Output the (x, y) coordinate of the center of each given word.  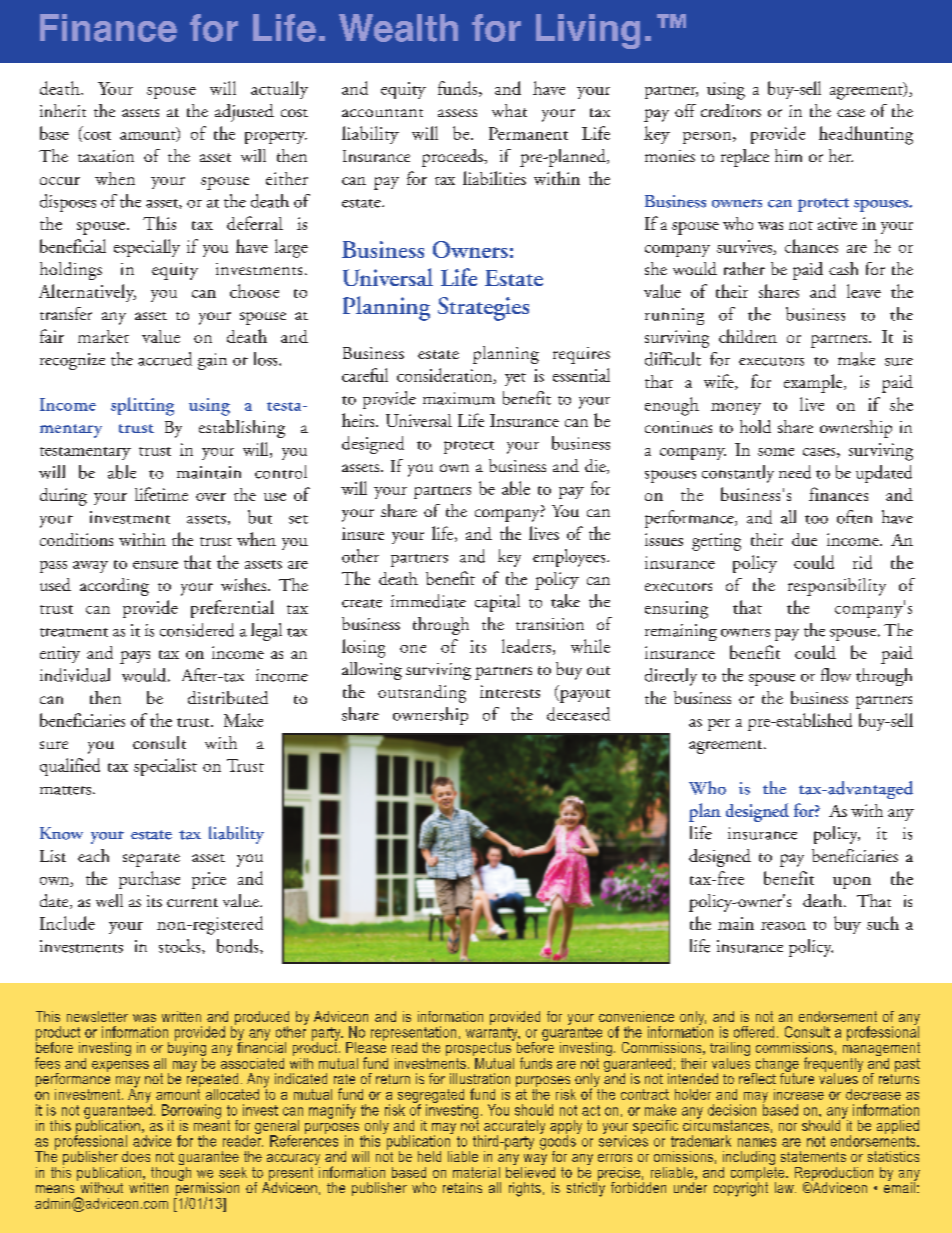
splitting (142, 406)
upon (852, 883)
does (136, 1156)
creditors (731, 110)
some (776, 452)
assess (457, 113)
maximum (459, 398)
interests (510, 691)
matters (67, 790)
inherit (63, 110)
